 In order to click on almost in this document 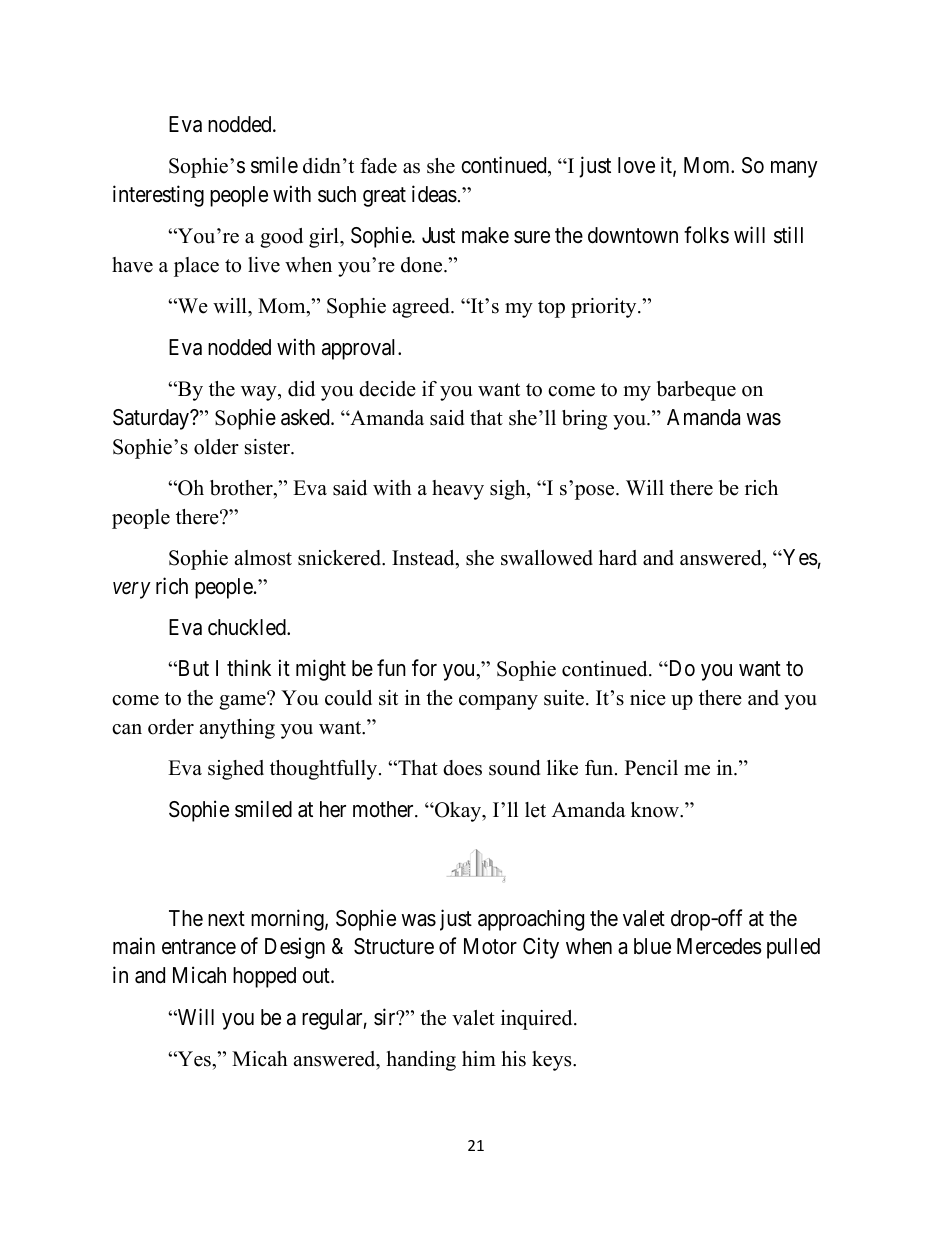, I will do `click(263, 558)`.
